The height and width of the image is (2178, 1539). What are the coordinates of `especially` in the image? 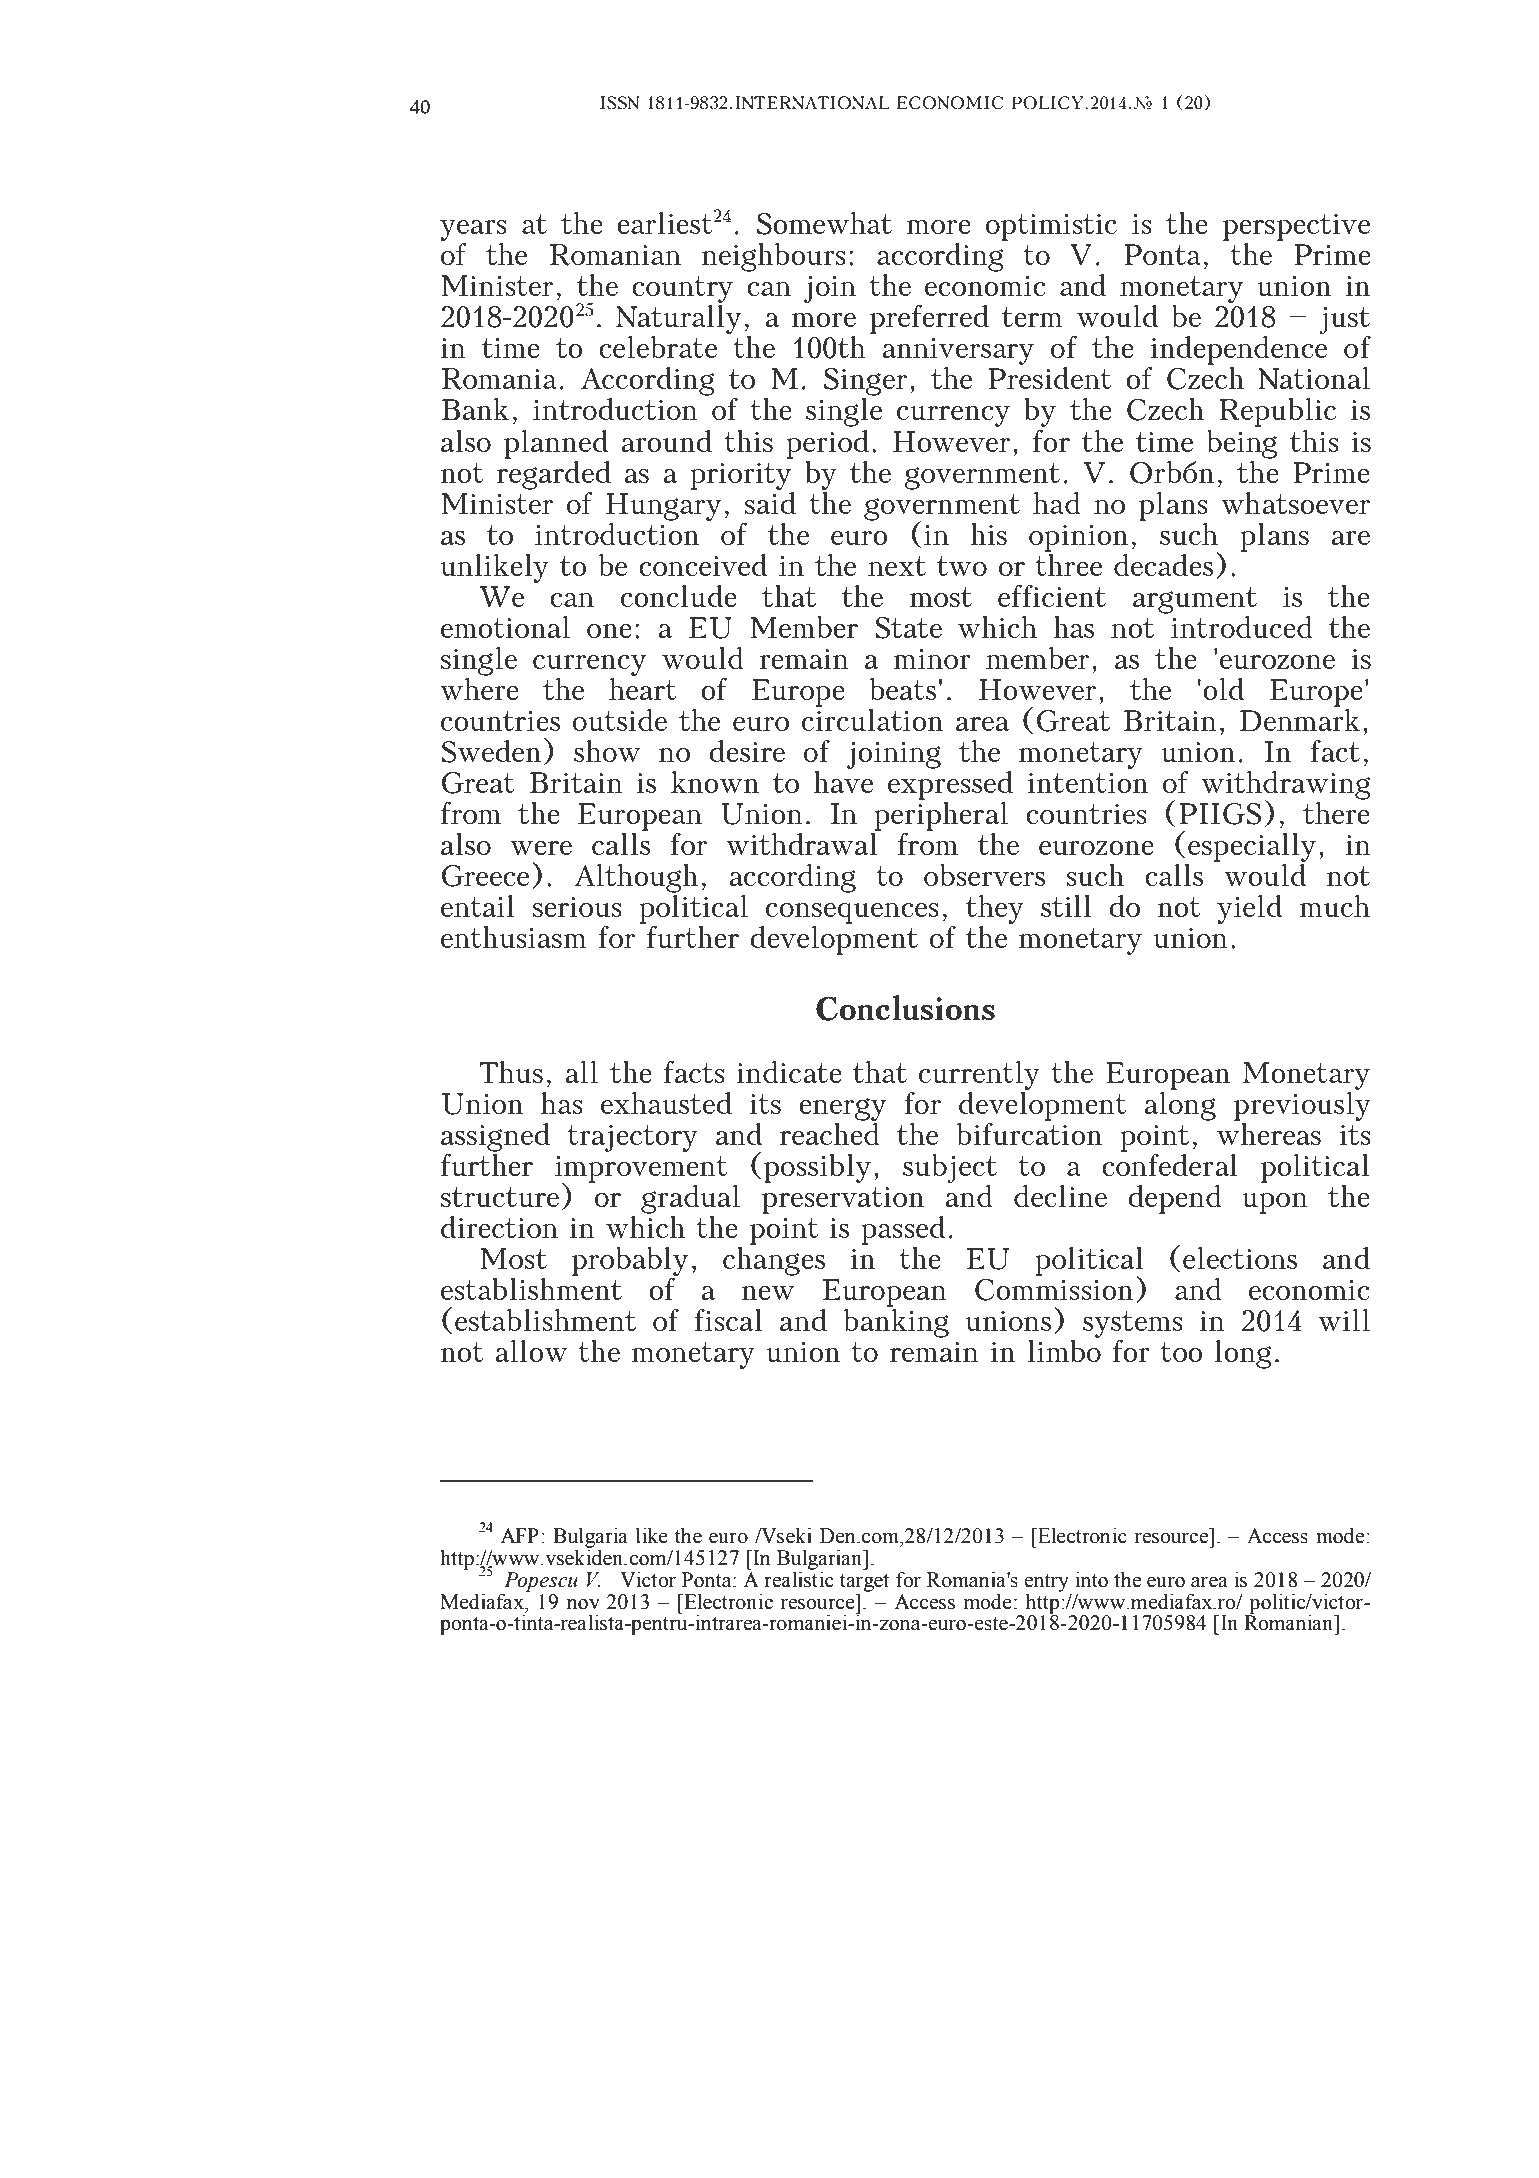 It's located at (1251, 849).
